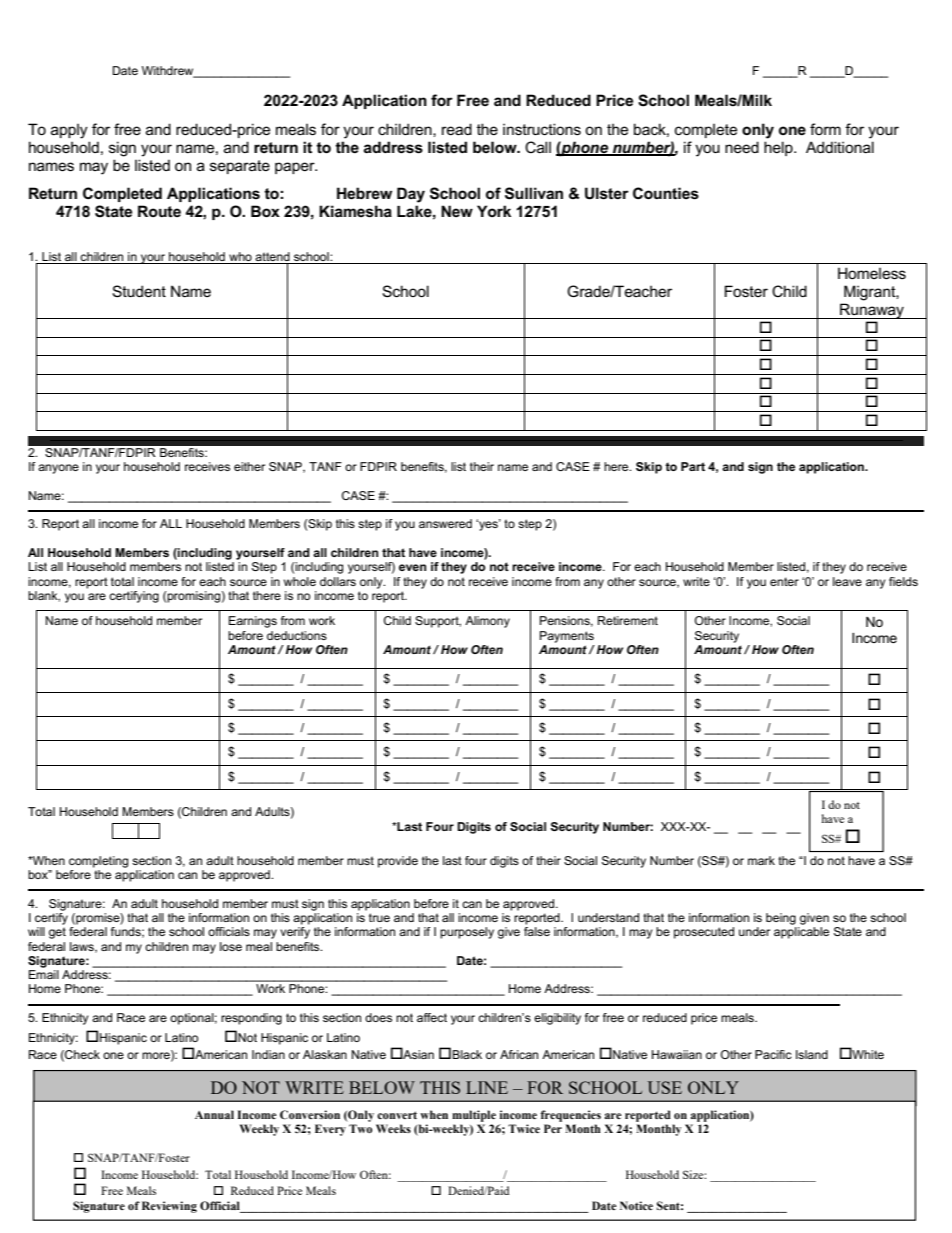 The height and width of the screenshot is (1233, 952). What do you see at coordinates (781, 919) in the screenshot?
I see `being` at bounding box center [781, 919].
